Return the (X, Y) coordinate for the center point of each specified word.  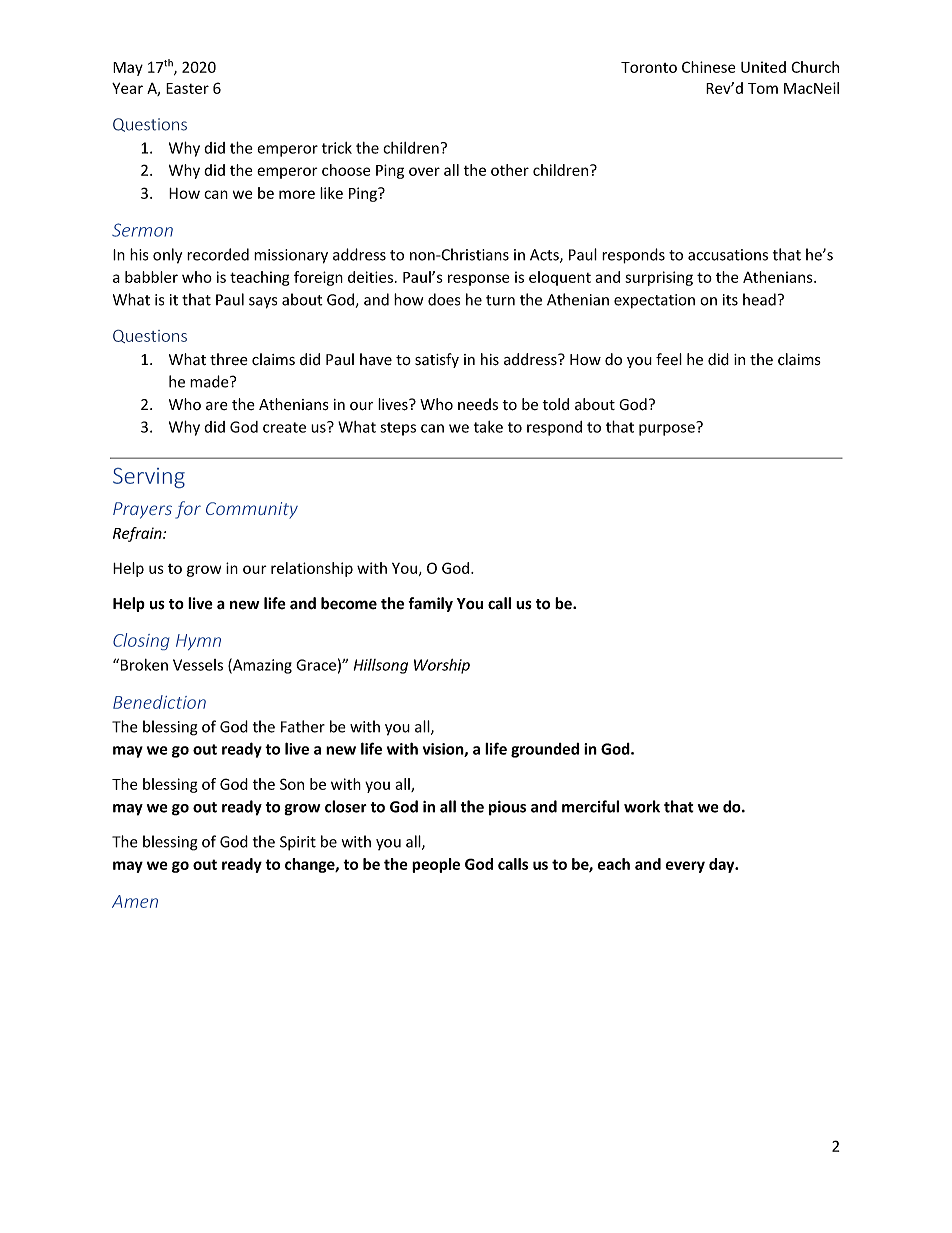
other (510, 170)
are (217, 406)
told (555, 404)
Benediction (159, 702)
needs (478, 404)
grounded (545, 750)
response (478, 280)
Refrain (138, 534)
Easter (187, 88)
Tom (763, 88)
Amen (135, 901)
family (430, 604)
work (642, 806)
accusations (728, 255)
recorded (218, 254)
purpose (668, 429)
